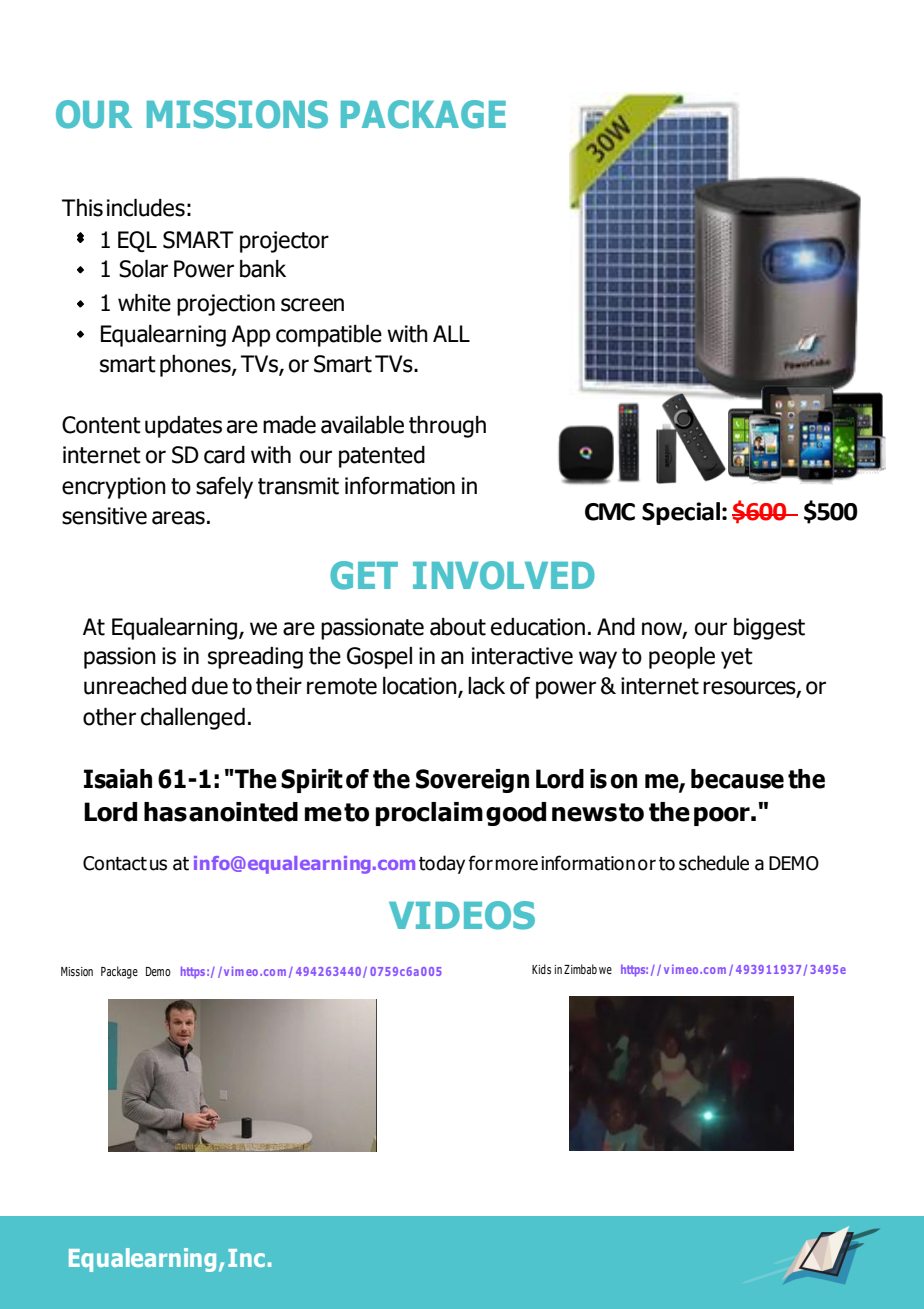  I want to click on Sovereign, so click(472, 781).
